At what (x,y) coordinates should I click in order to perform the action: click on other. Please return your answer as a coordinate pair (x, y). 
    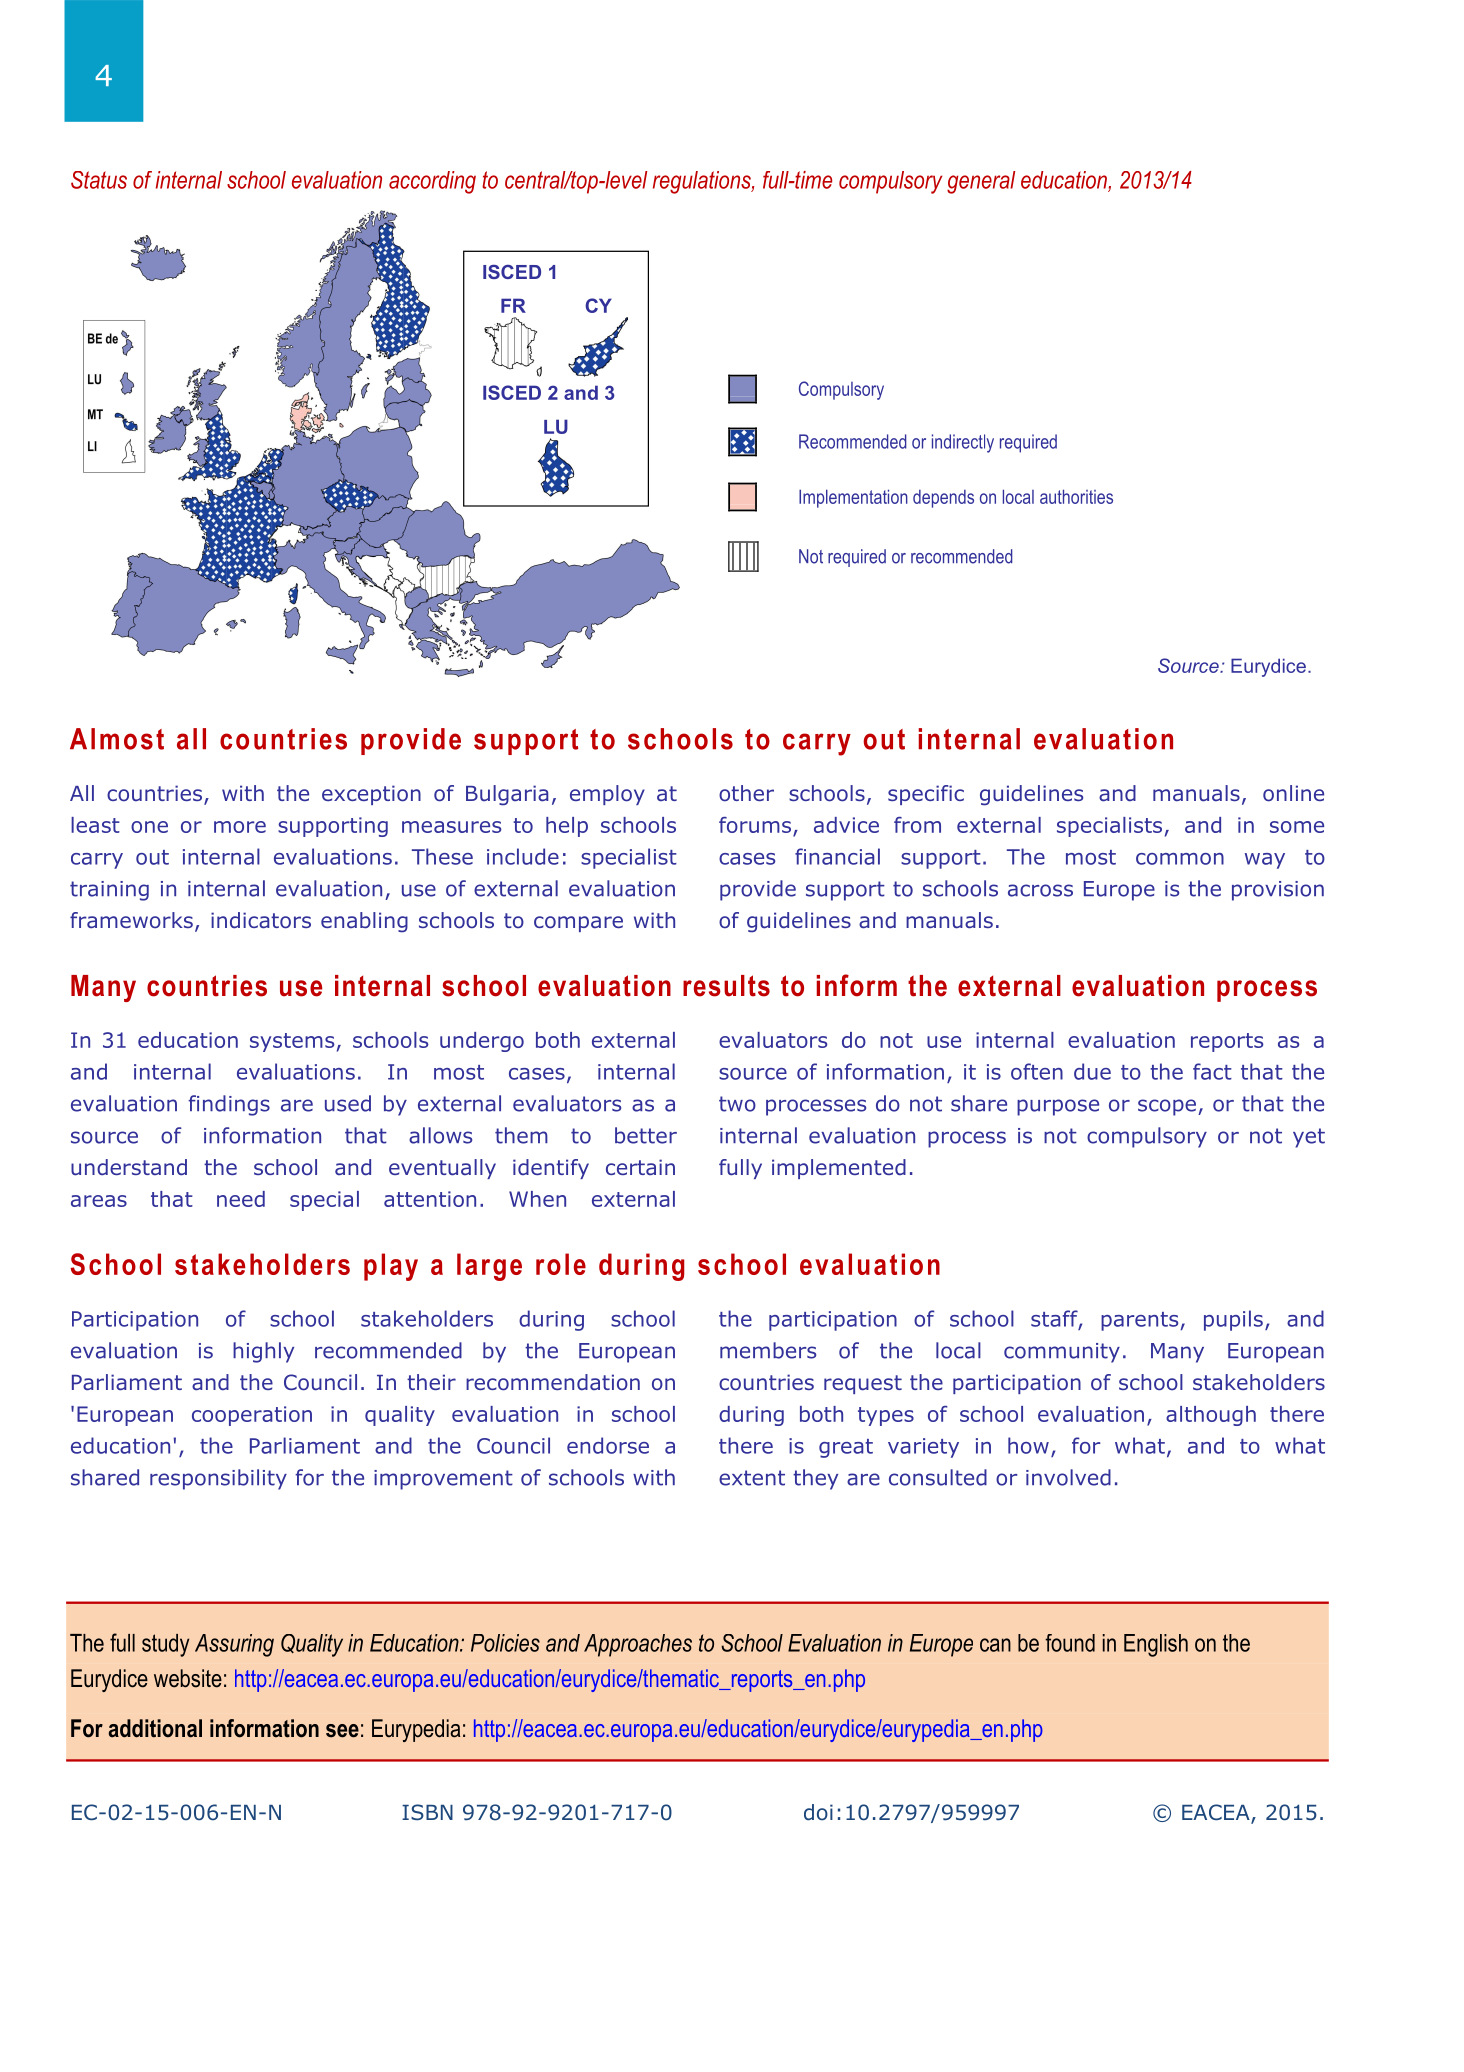
    Looking at the image, I should click on (746, 793).
